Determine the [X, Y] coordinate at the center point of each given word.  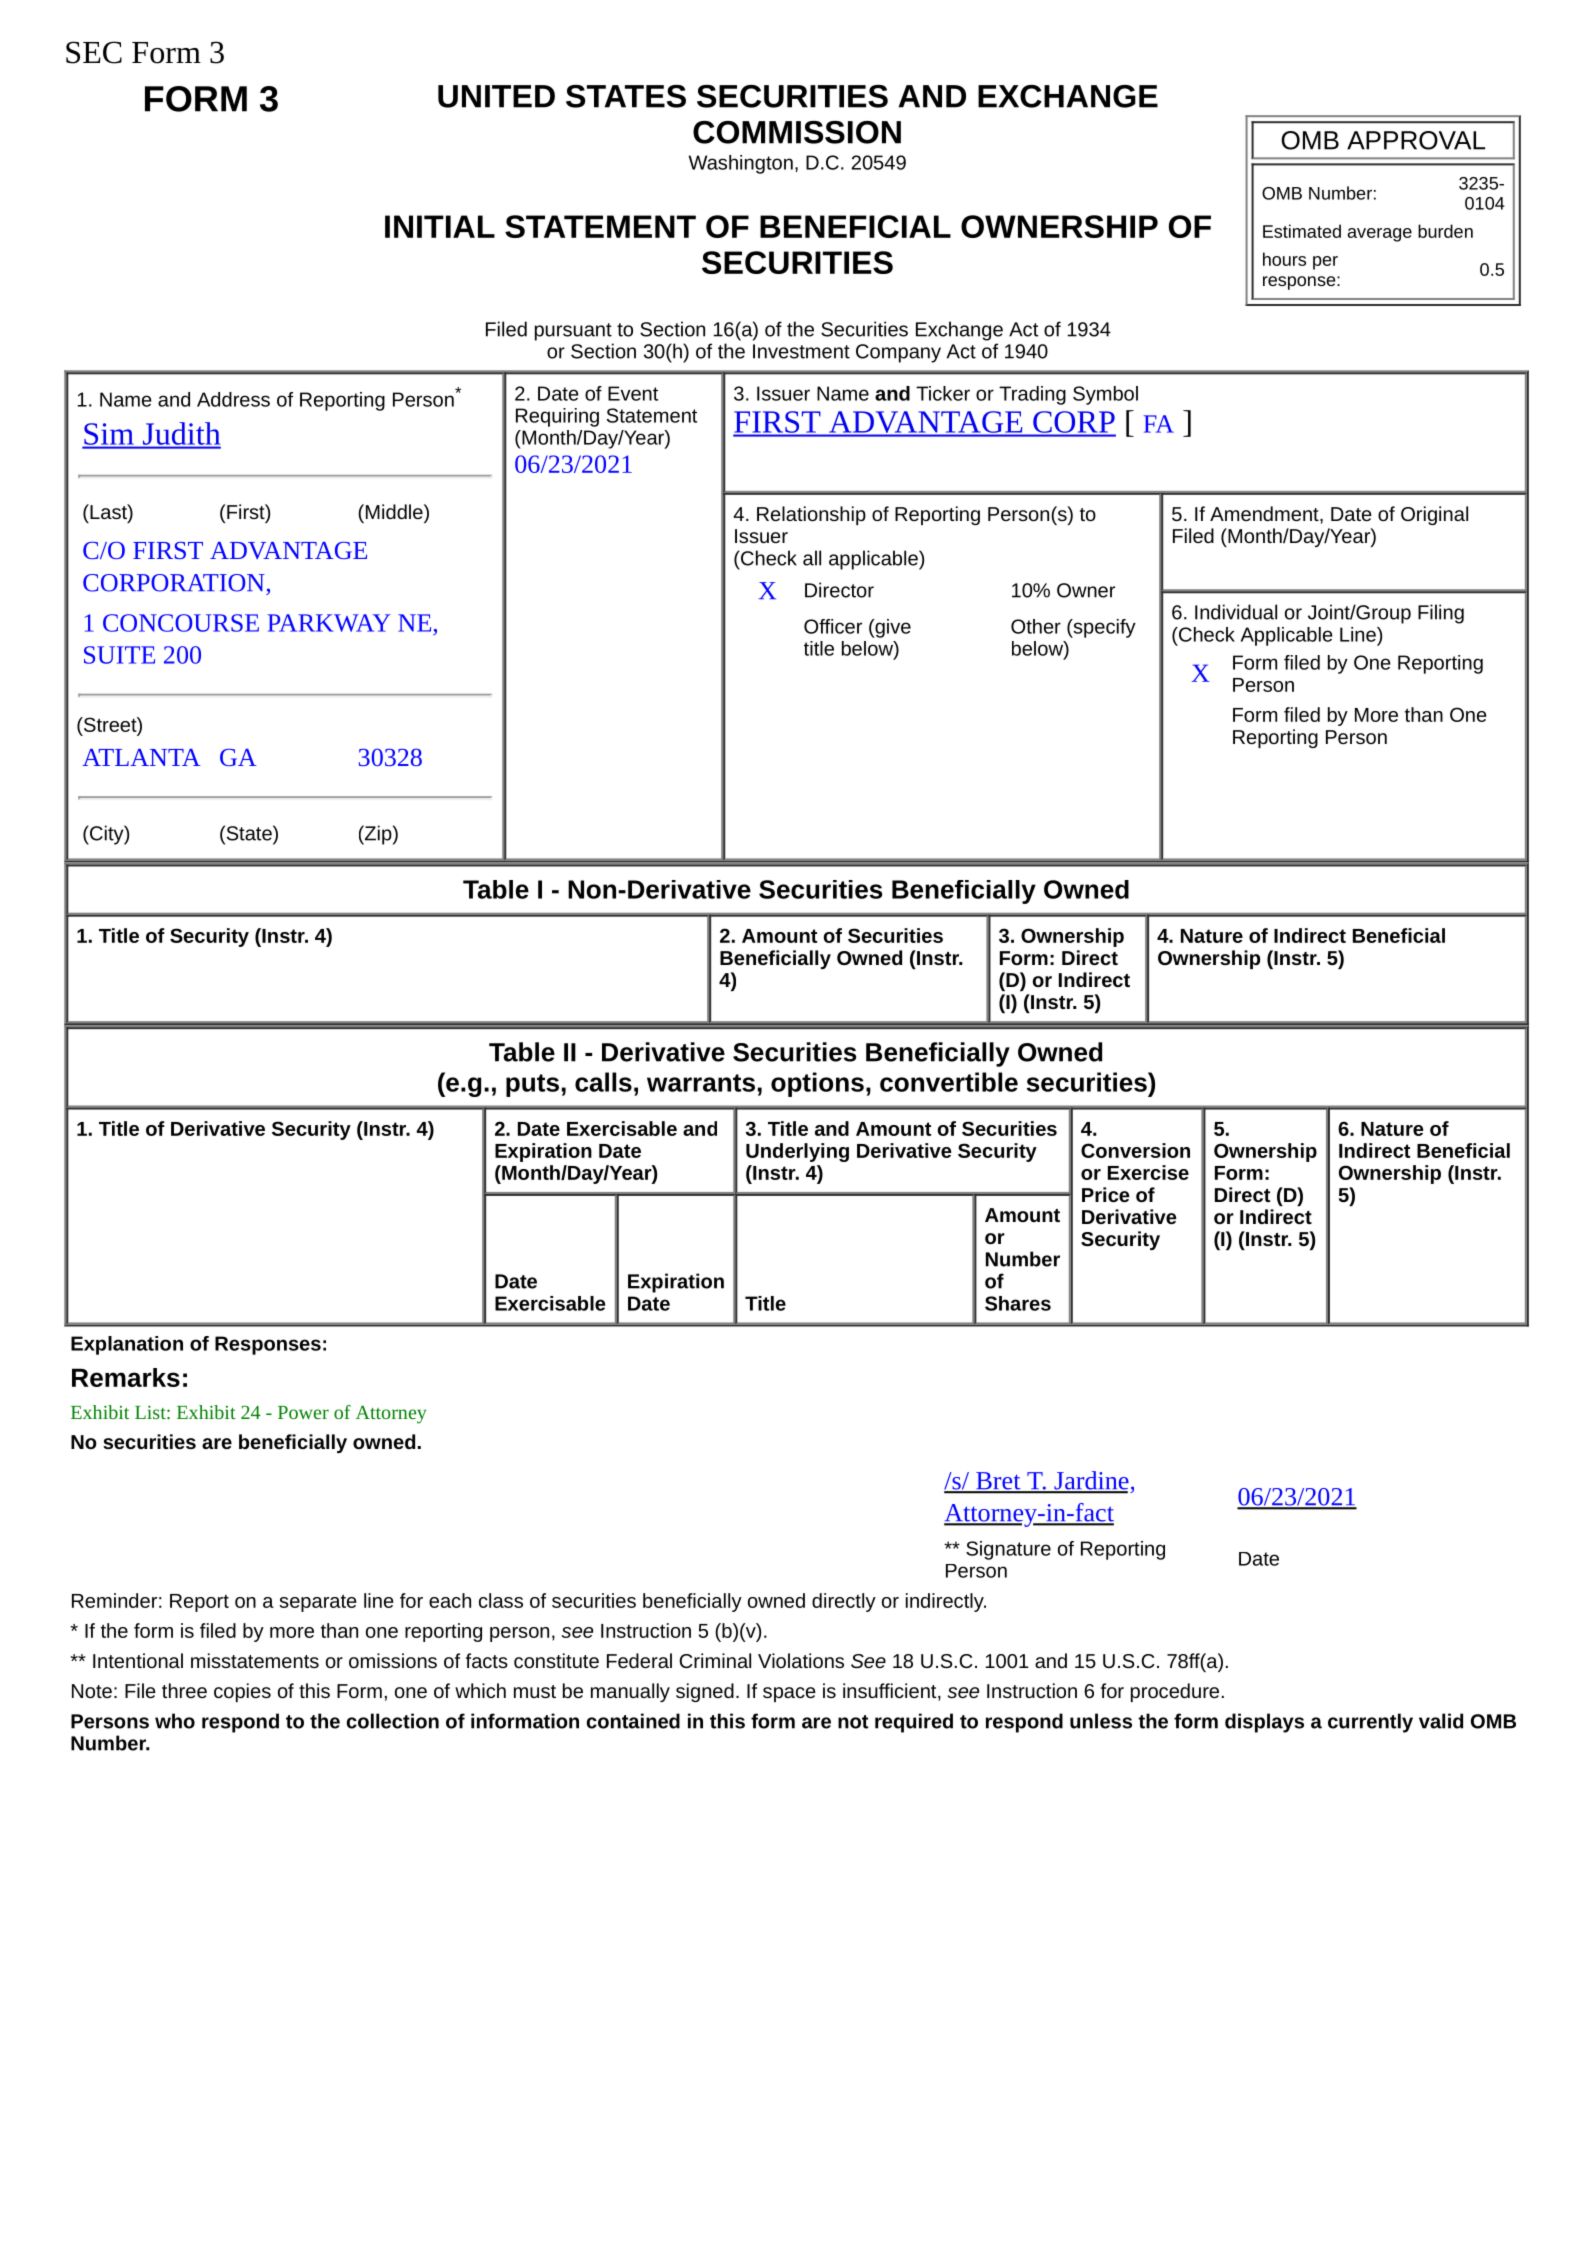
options [817, 1084]
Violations [801, 1660]
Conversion [1135, 1150]
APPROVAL [1416, 140]
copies [242, 1692]
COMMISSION [797, 132]
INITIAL [440, 226]
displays [1264, 1723]
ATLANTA [141, 757]
